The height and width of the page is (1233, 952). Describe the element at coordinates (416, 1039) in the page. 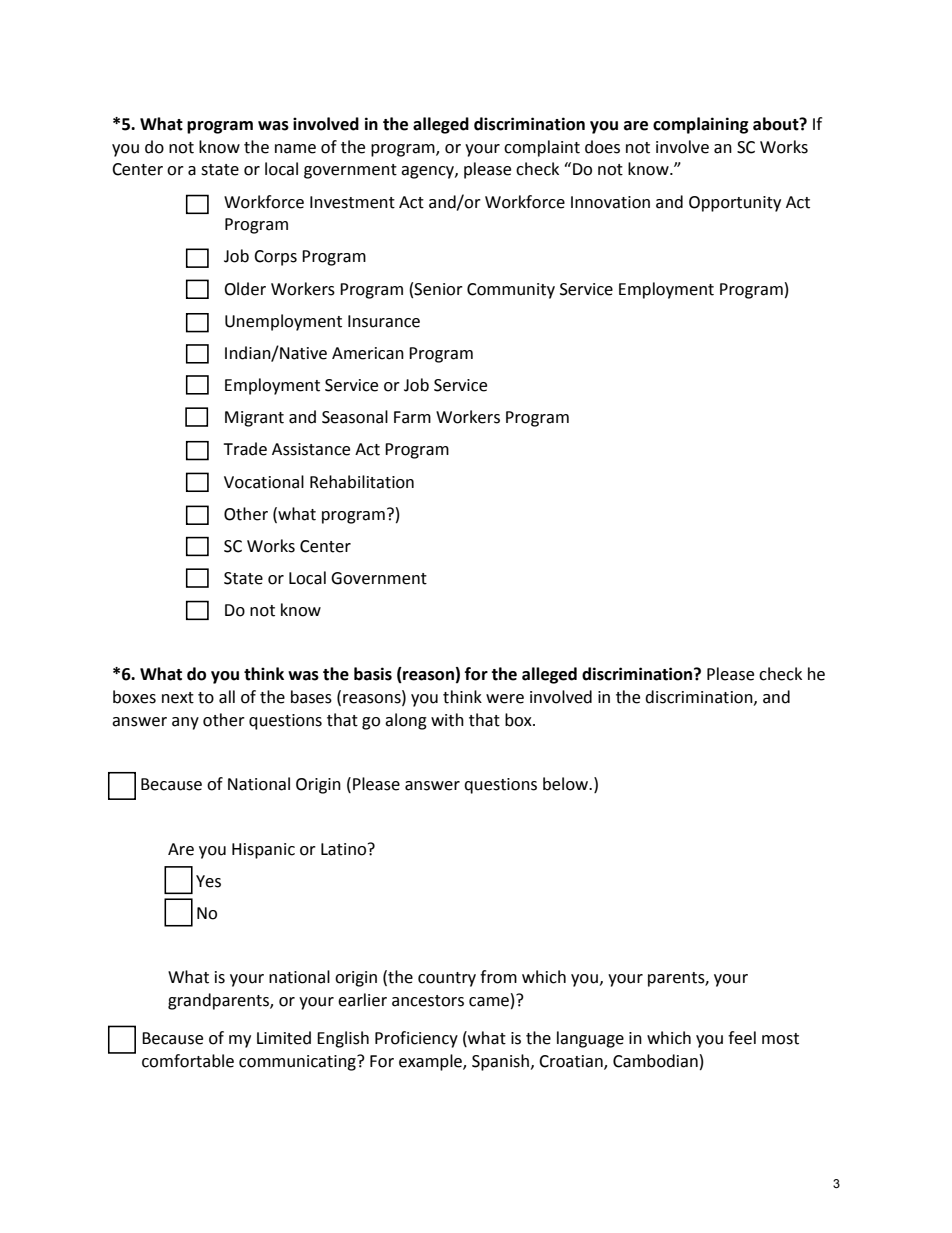

I see `Proficiency` at that location.
